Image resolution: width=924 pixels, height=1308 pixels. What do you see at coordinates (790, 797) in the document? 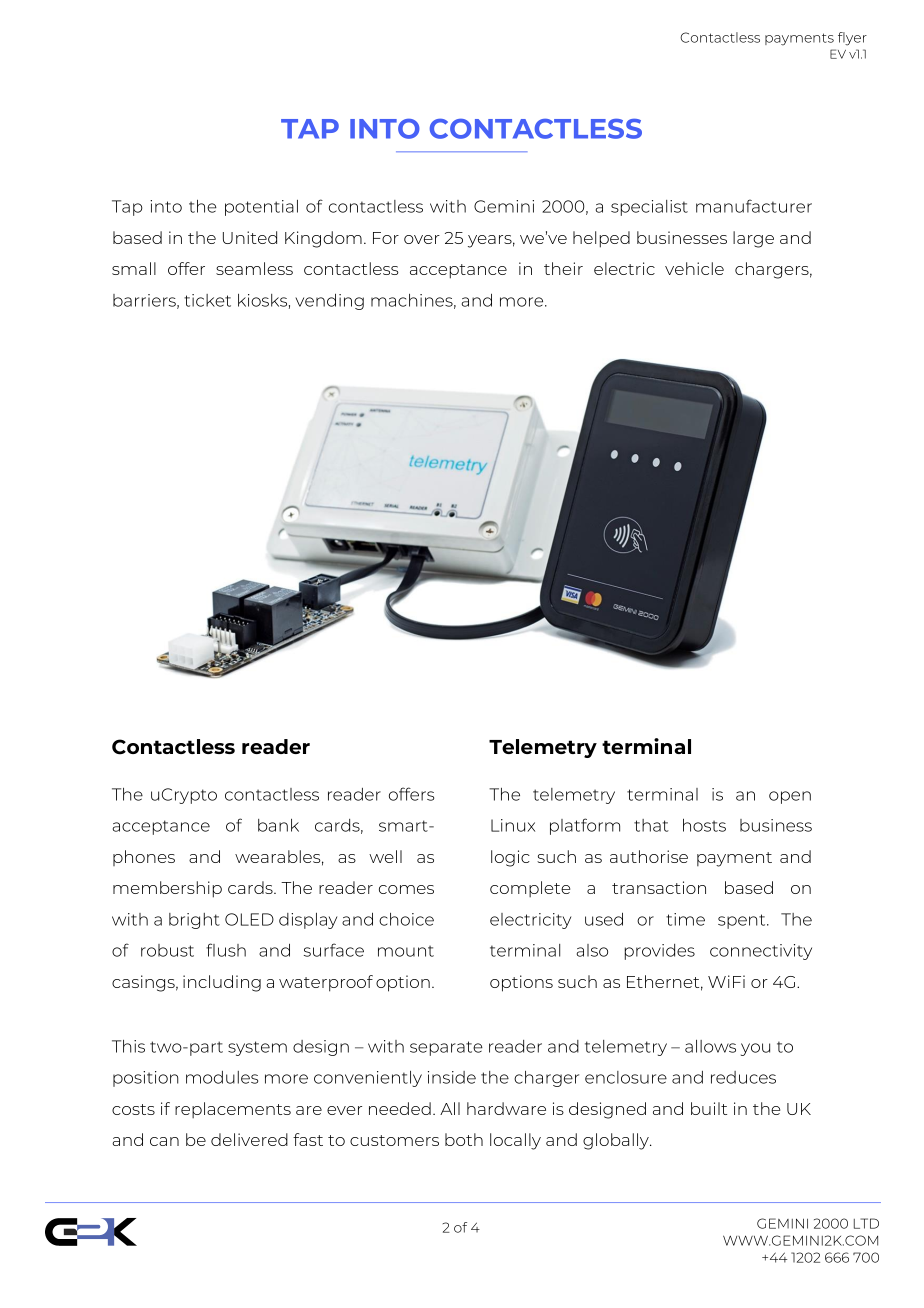
I see `open` at bounding box center [790, 797].
